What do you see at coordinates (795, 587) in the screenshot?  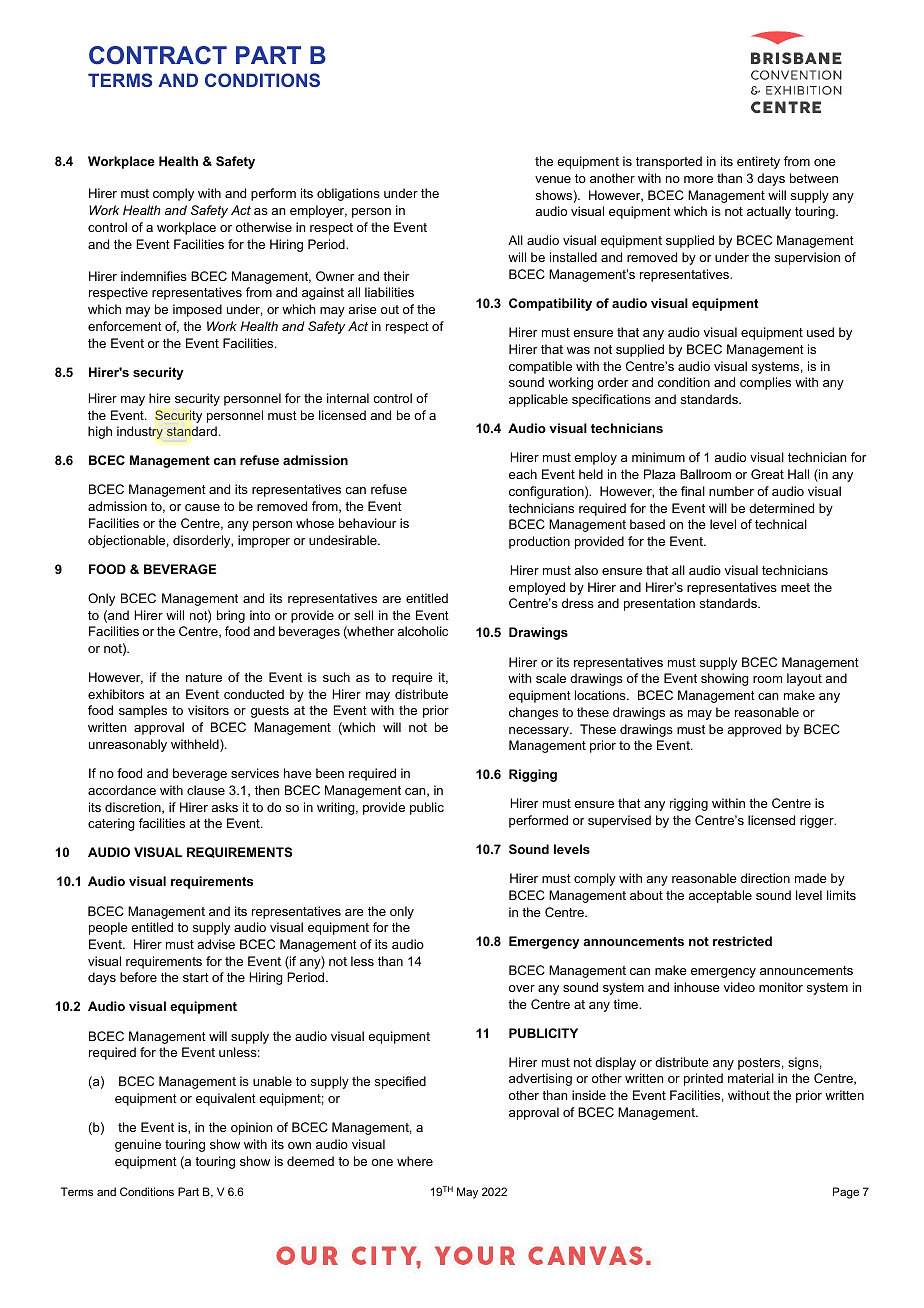 I see `meet` at bounding box center [795, 587].
